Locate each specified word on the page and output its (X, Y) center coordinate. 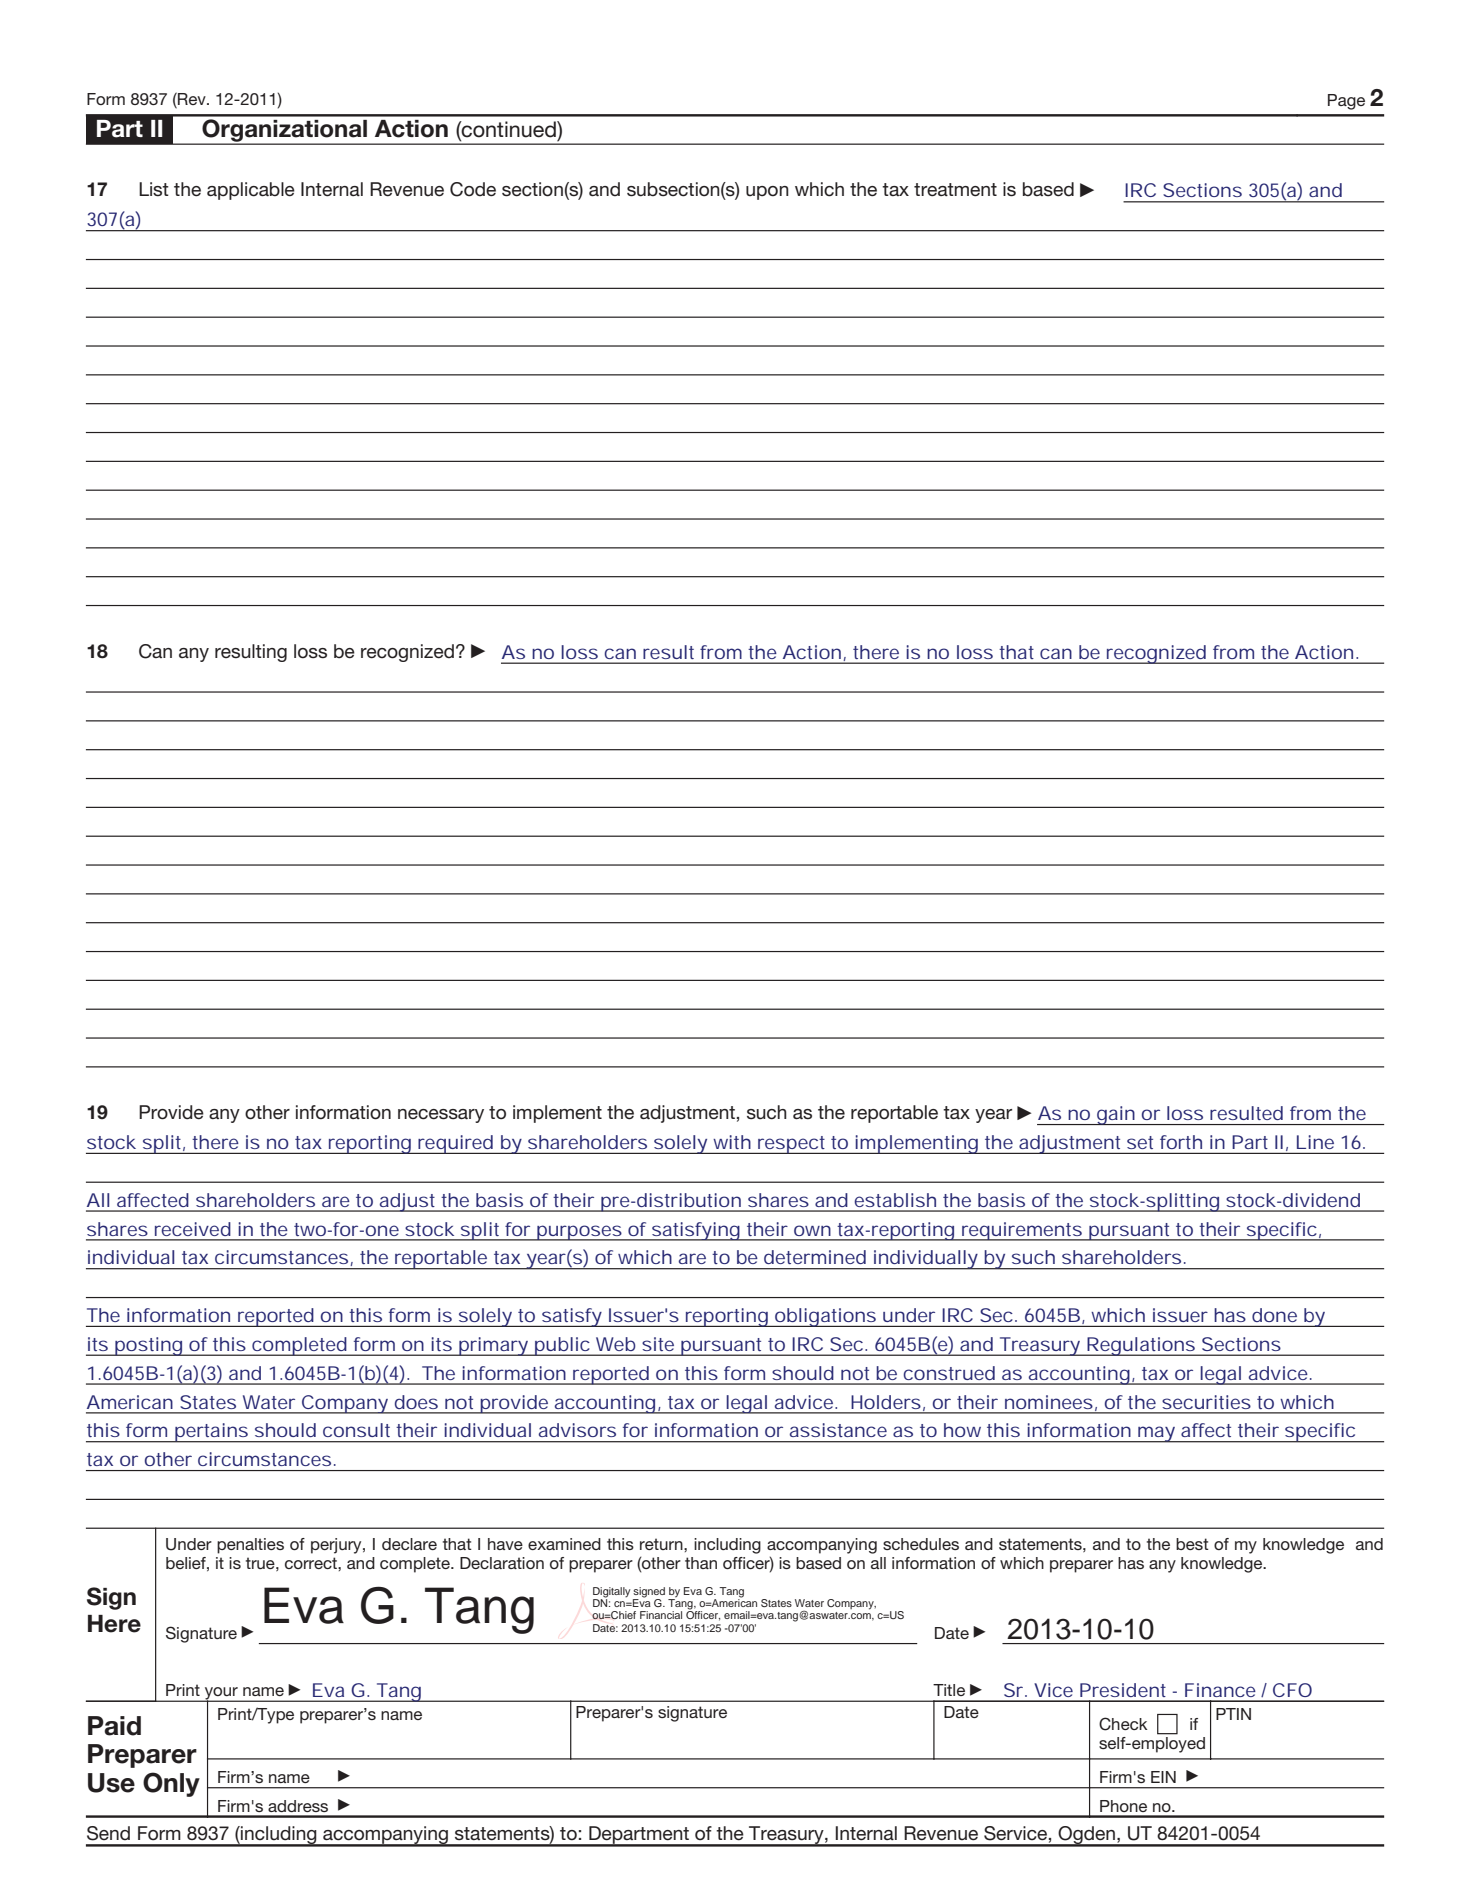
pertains (211, 1433)
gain (1116, 1115)
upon (767, 193)
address (298, 1806)
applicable (251, 191)
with (732, 1142)
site (658, 1344)
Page (1346, 102)
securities (1206, 1402)
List (154, 189)
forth (1181, 1142)
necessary (441, 1116)
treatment (955, 190)
